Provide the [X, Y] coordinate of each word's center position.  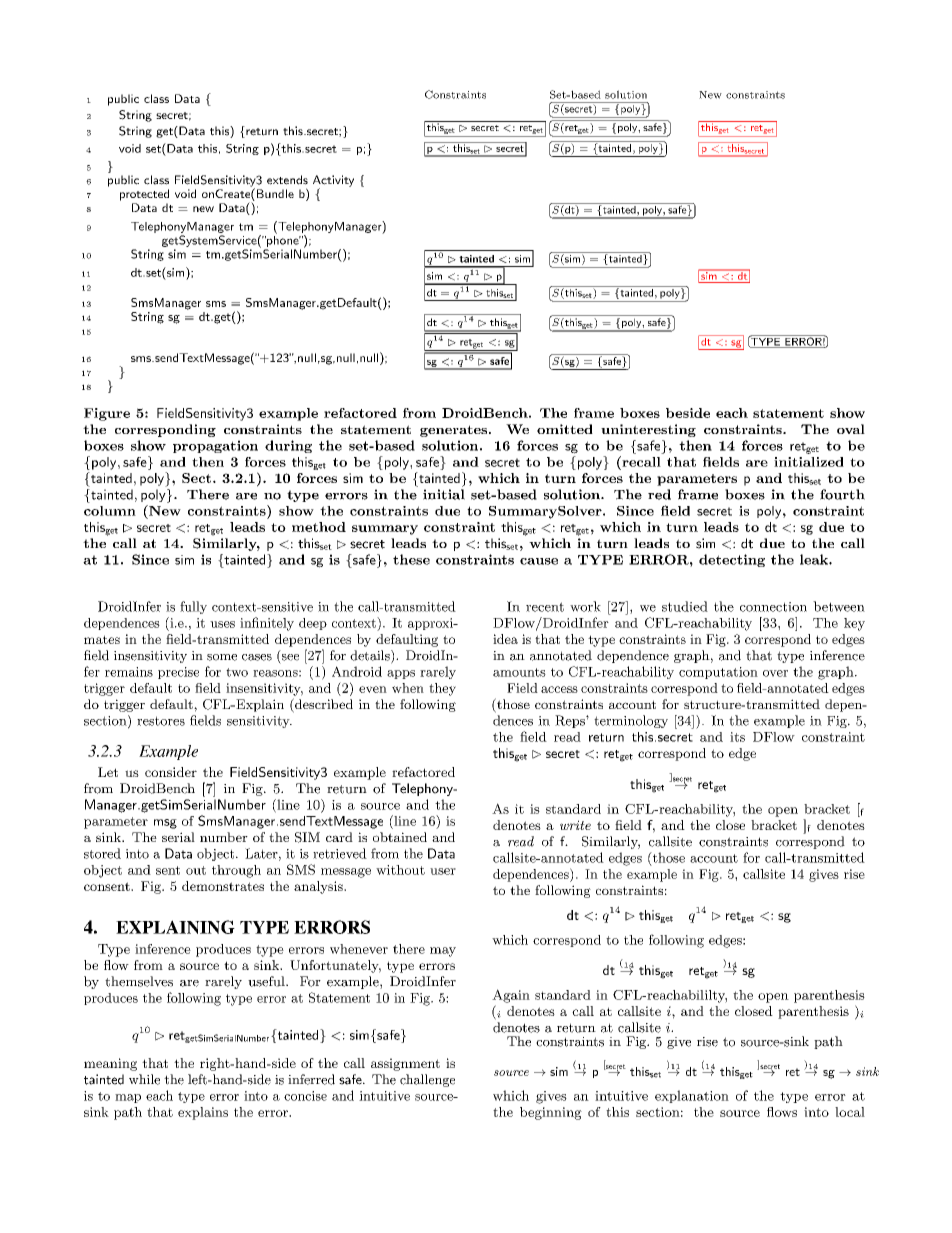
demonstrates [223, 886]
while [144, 1079]
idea [505, 639]
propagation [215, 446]
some [222, 657]
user [443, 871]
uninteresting [648, 430]
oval [851, 429]
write [575, 825]
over [775, 673]
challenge [427, 1080]
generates [453, 431]
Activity [333, 182]
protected [144, 195]
